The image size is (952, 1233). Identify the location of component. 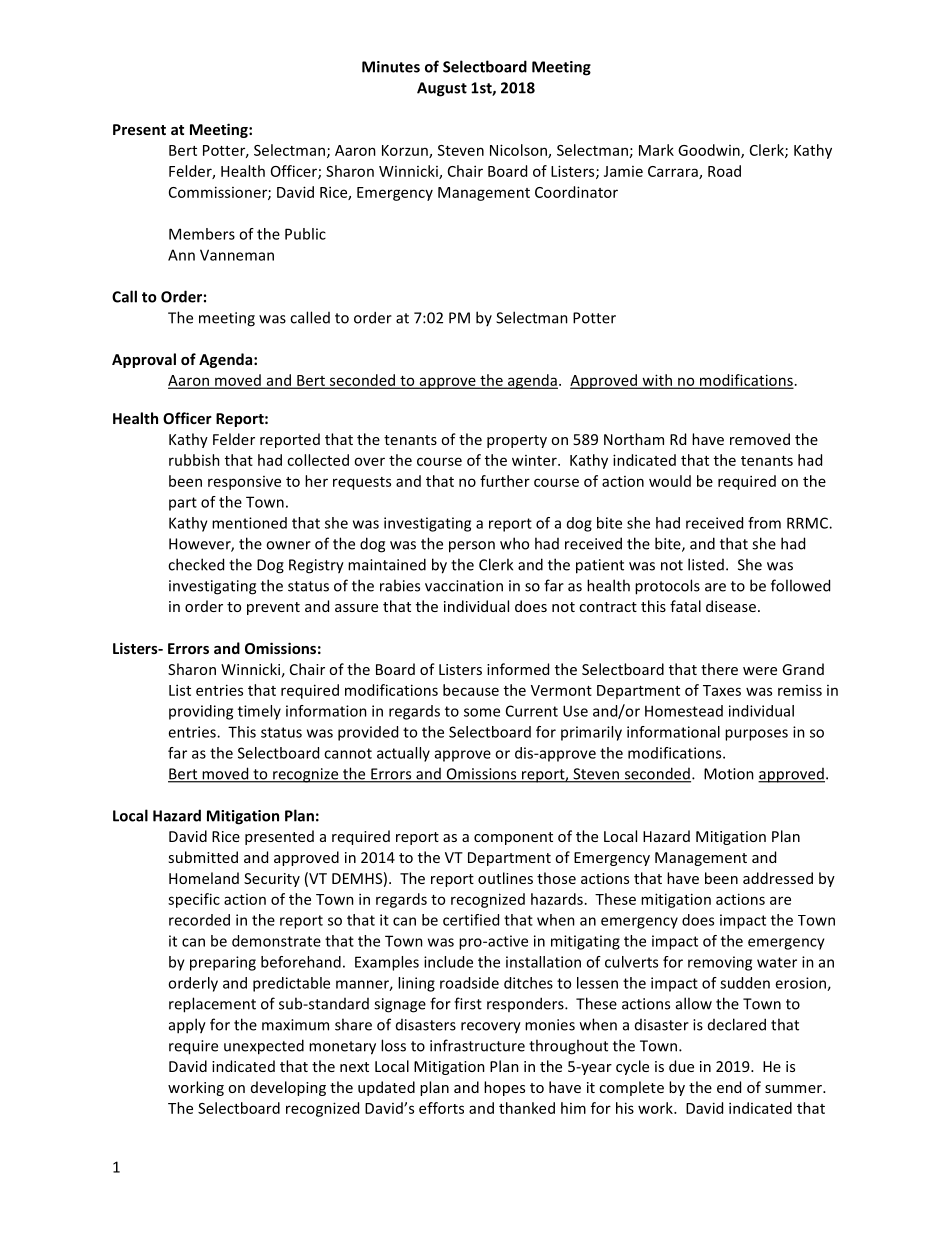
(513, 838).
